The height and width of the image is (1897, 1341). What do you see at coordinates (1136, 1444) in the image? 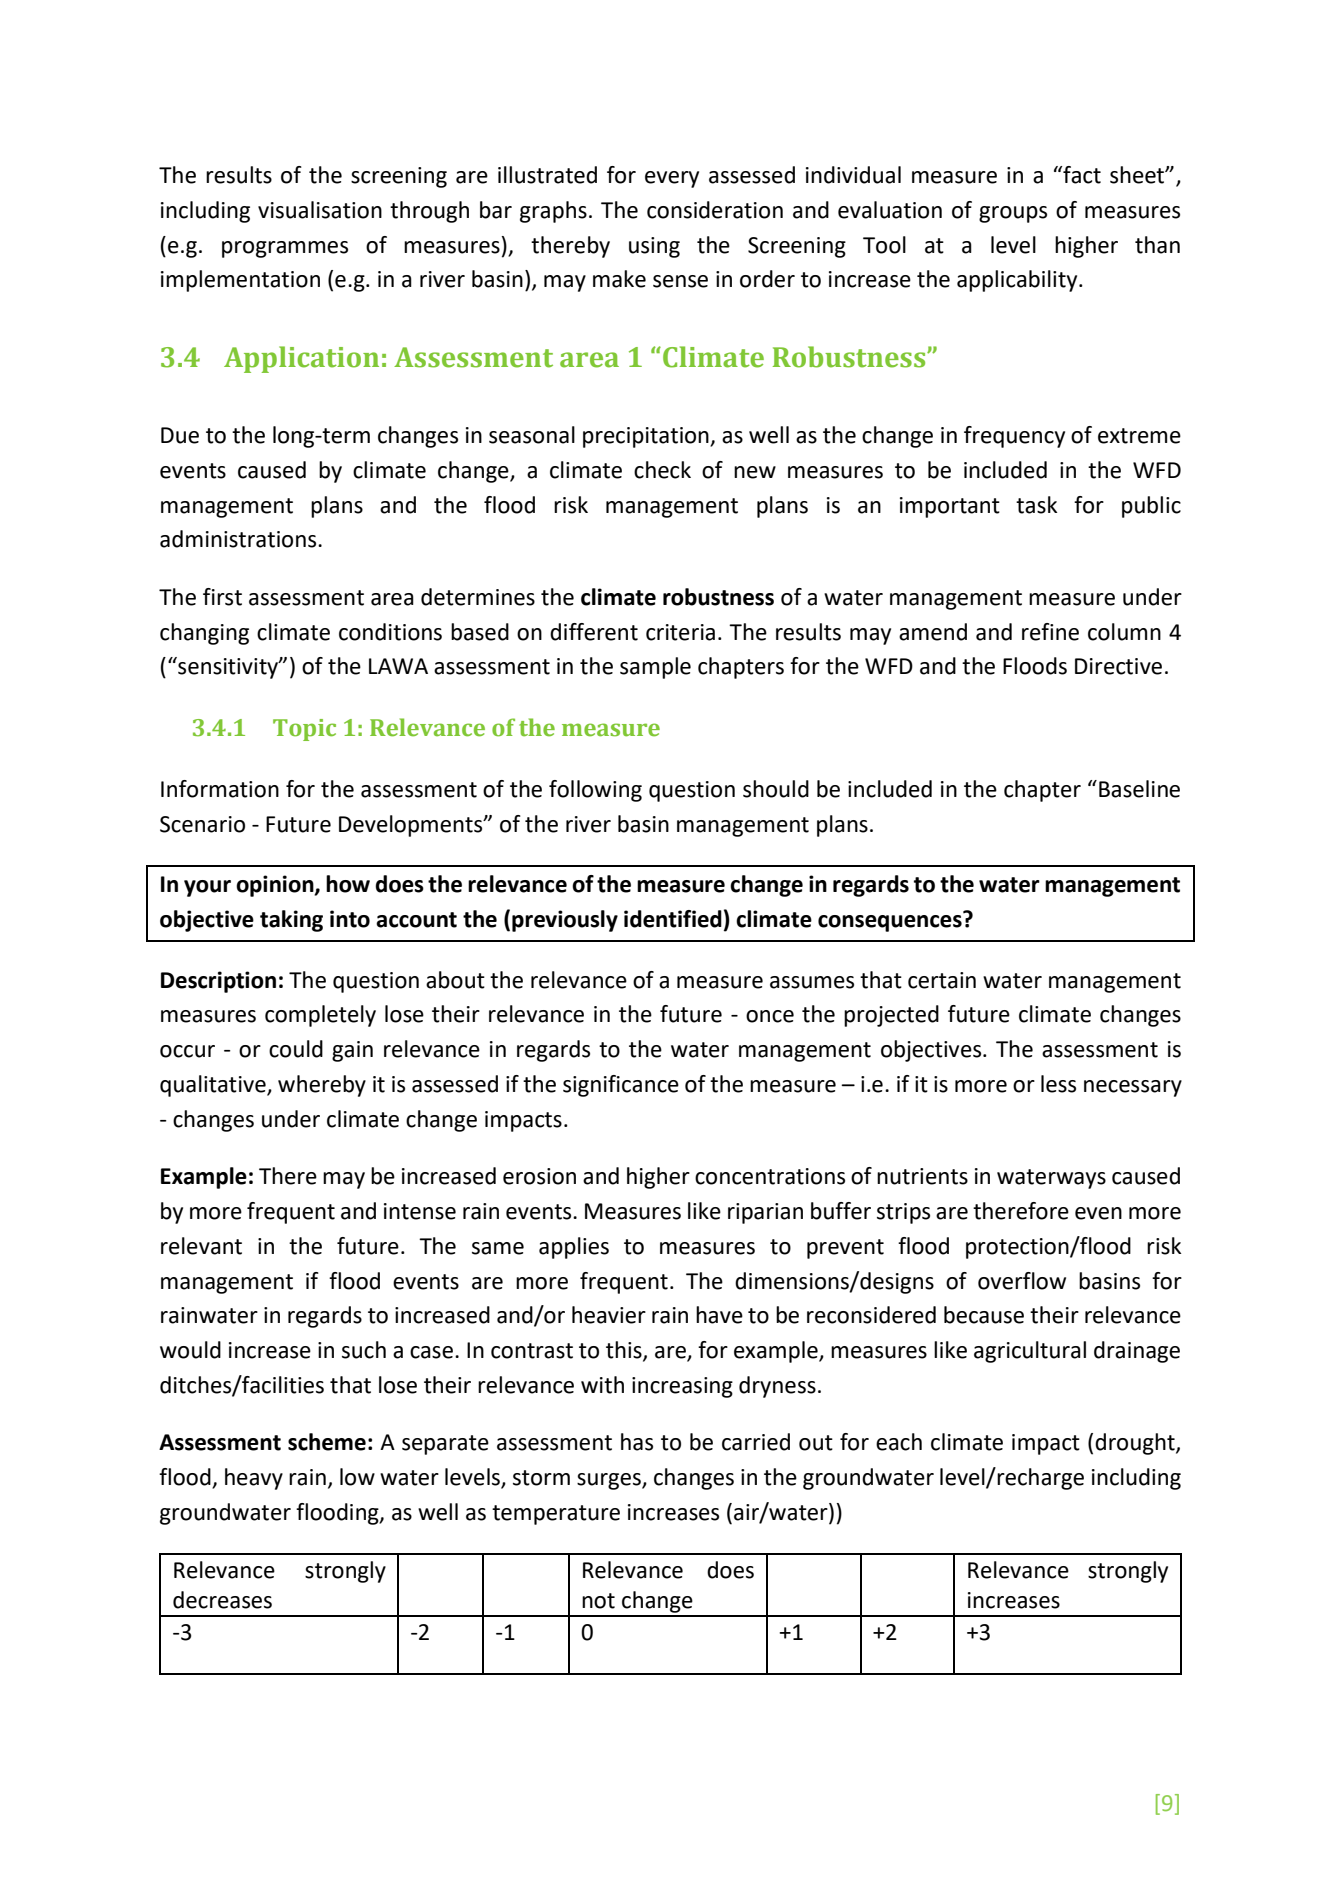
I see `drought` at bounding box center [1136, 1444].
